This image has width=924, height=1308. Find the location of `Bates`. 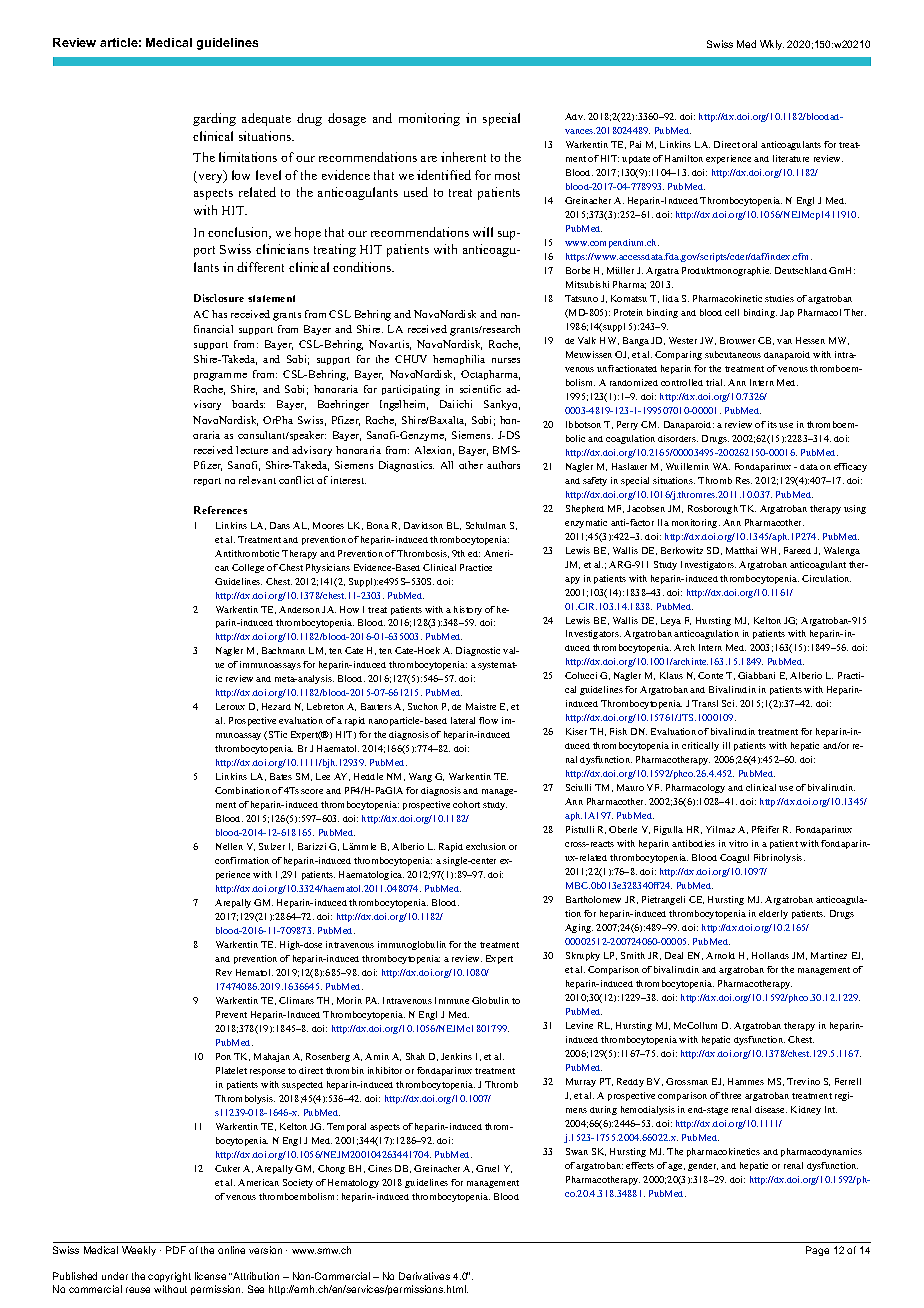

Bates is located at coordinates (281, 776).
